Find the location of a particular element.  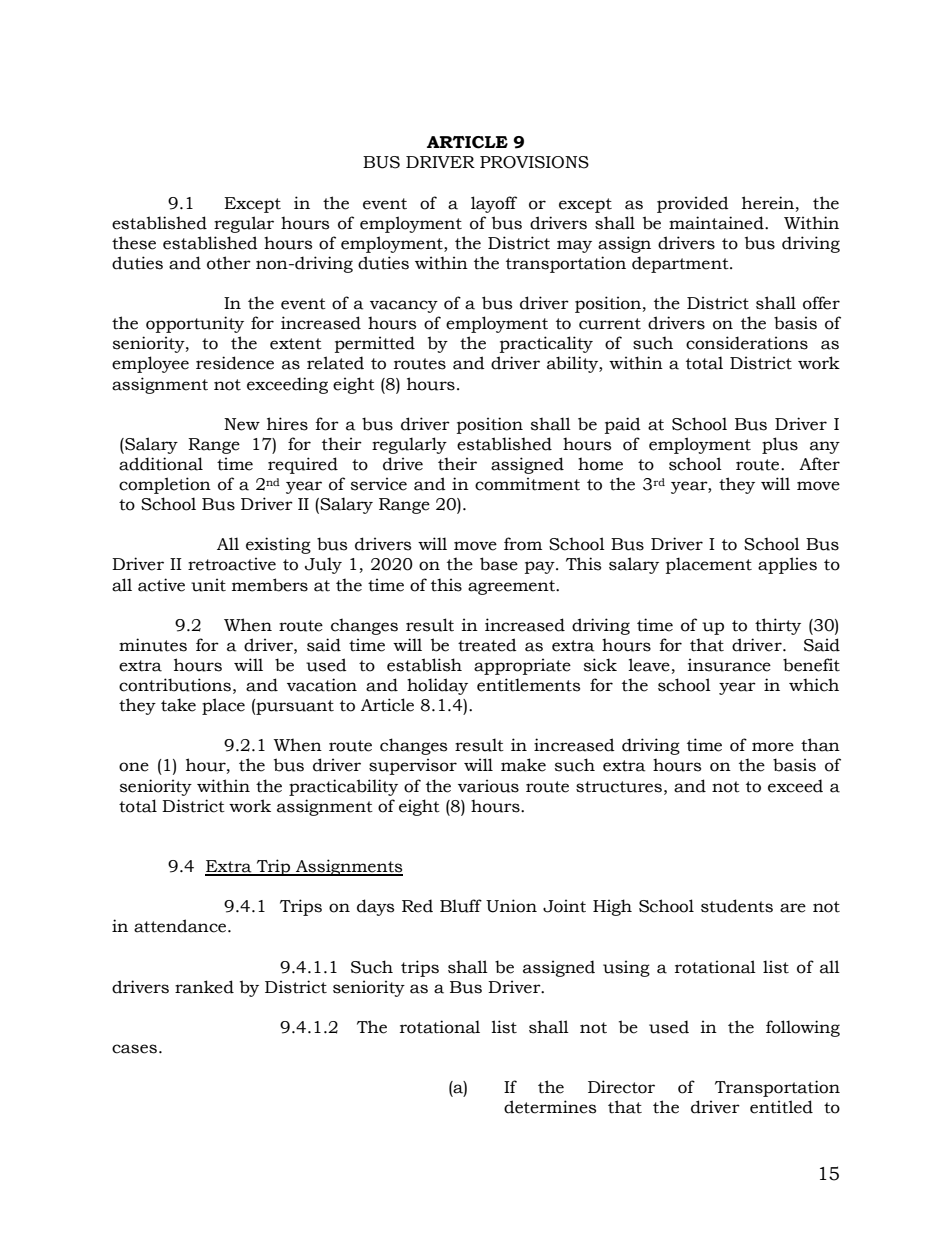

minutes is located at coordinates (153, 645).
